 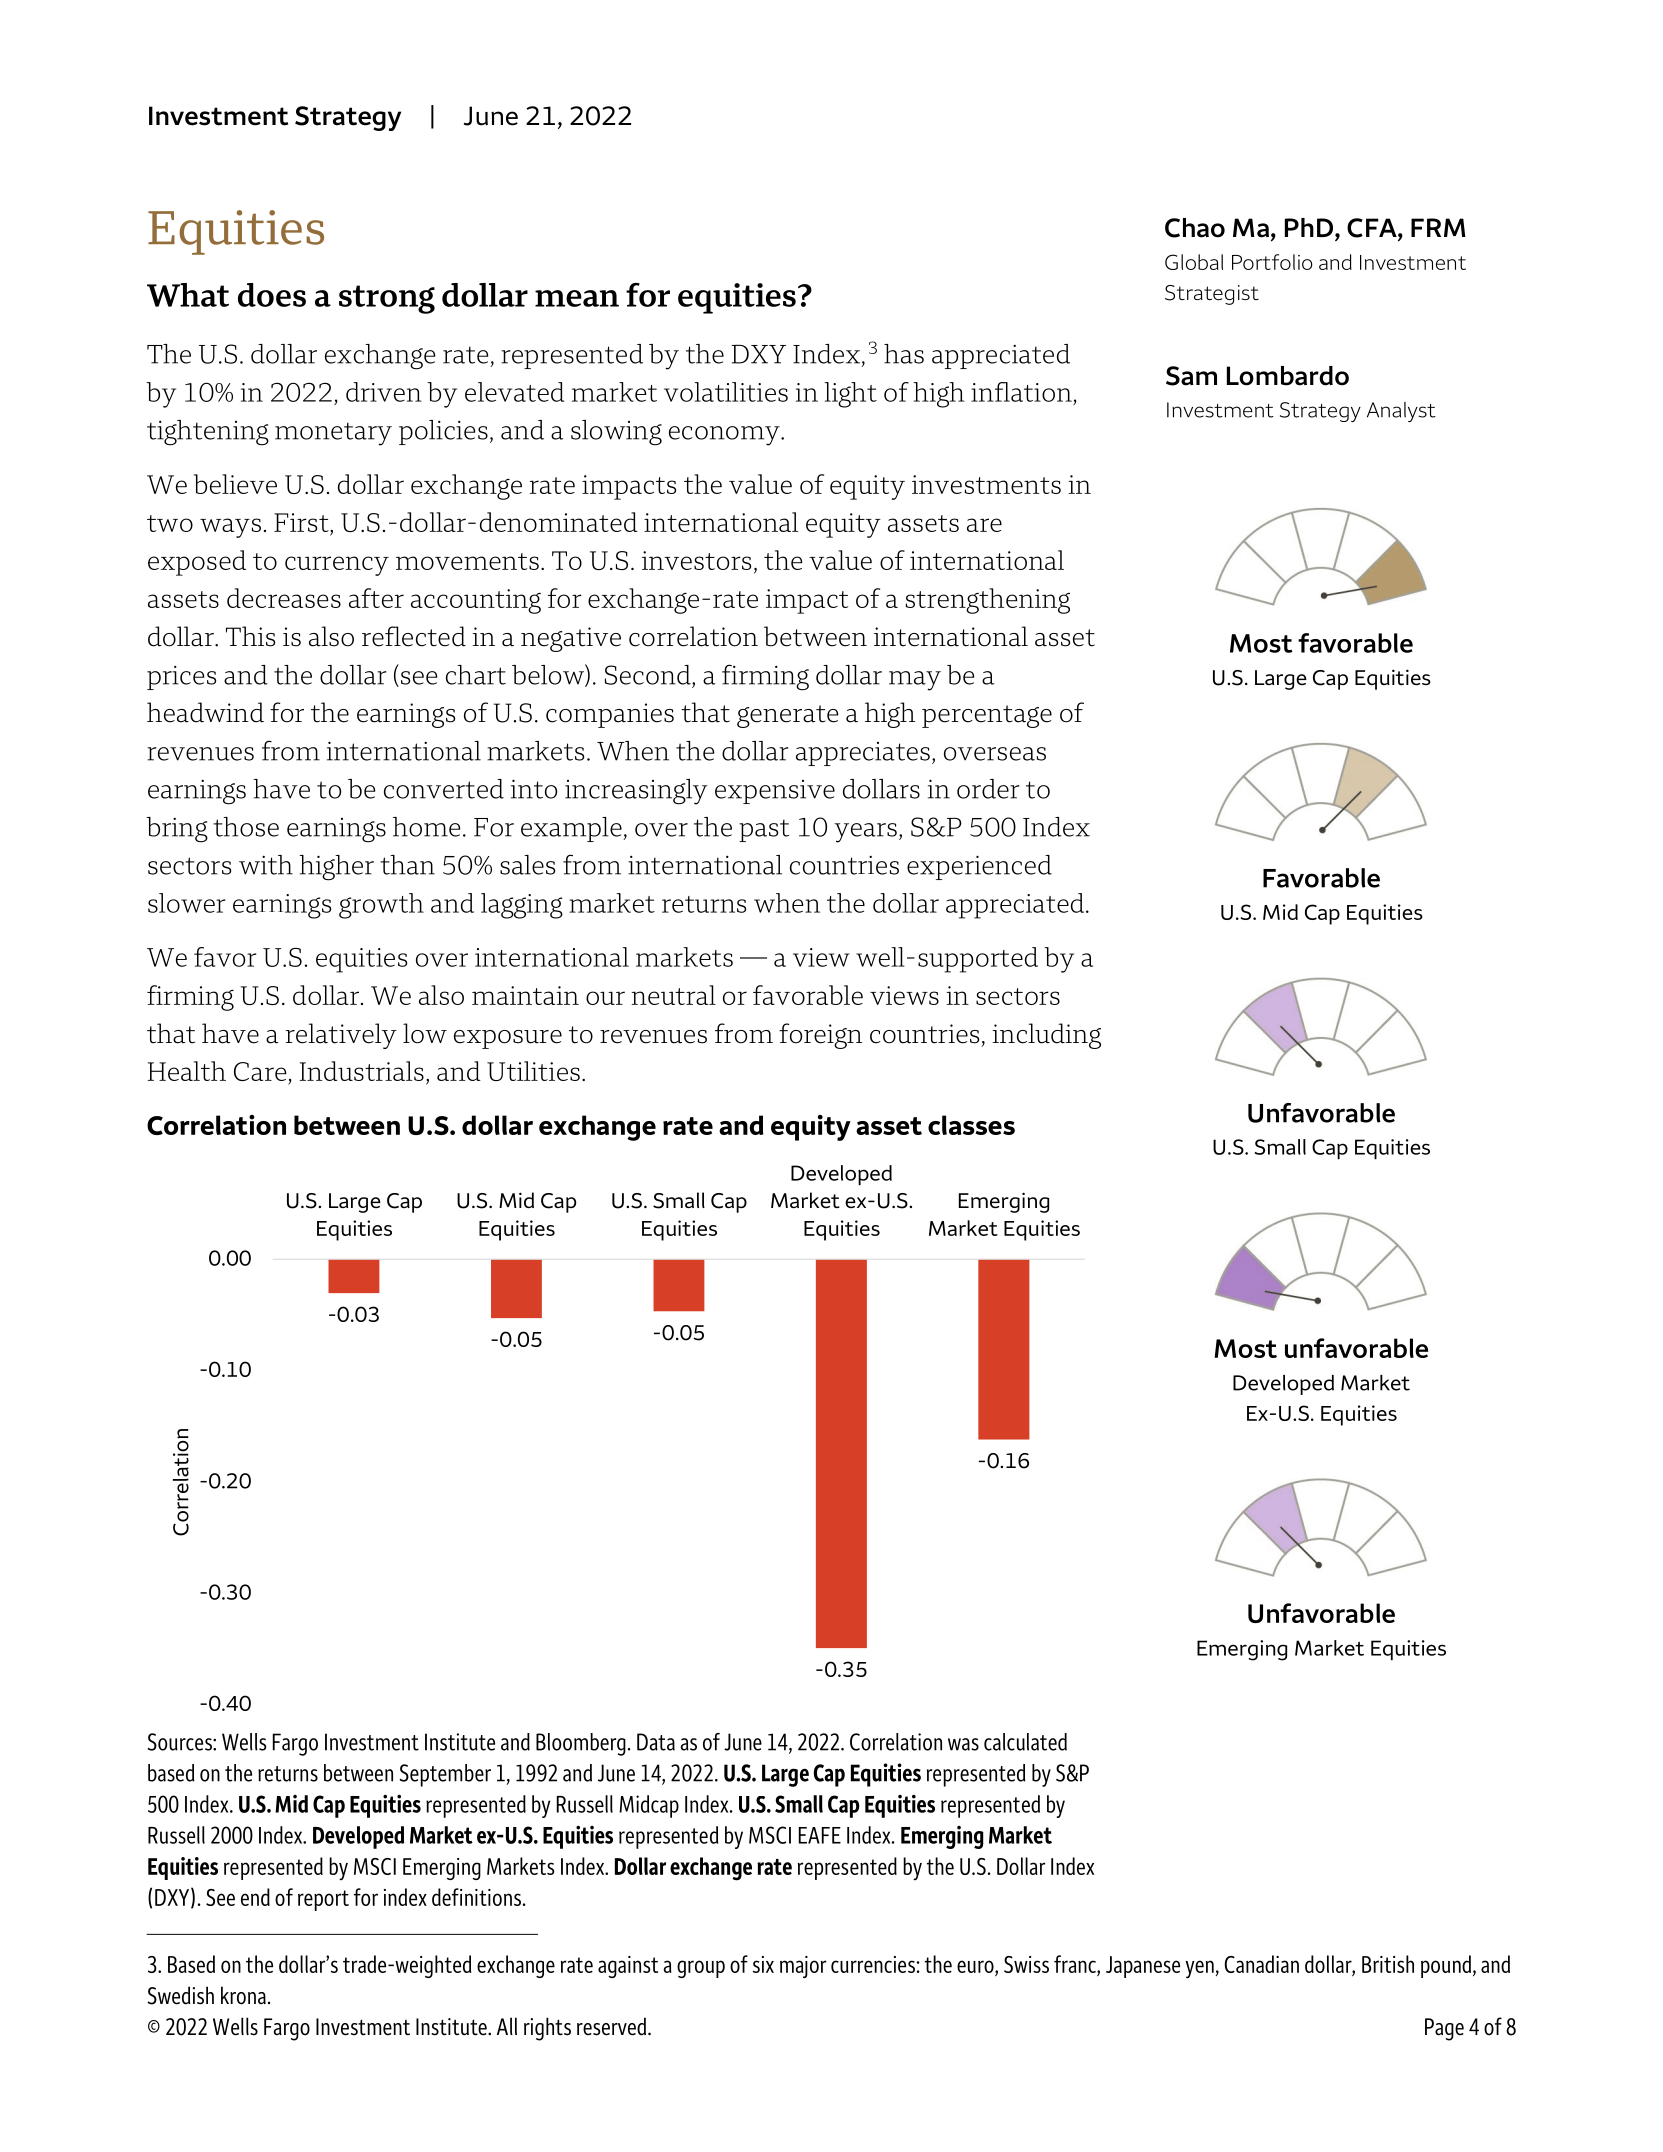 What do you see at coordinates (272, 295) in the screenshot?
I see `does` at bounding box center [272, 295].
